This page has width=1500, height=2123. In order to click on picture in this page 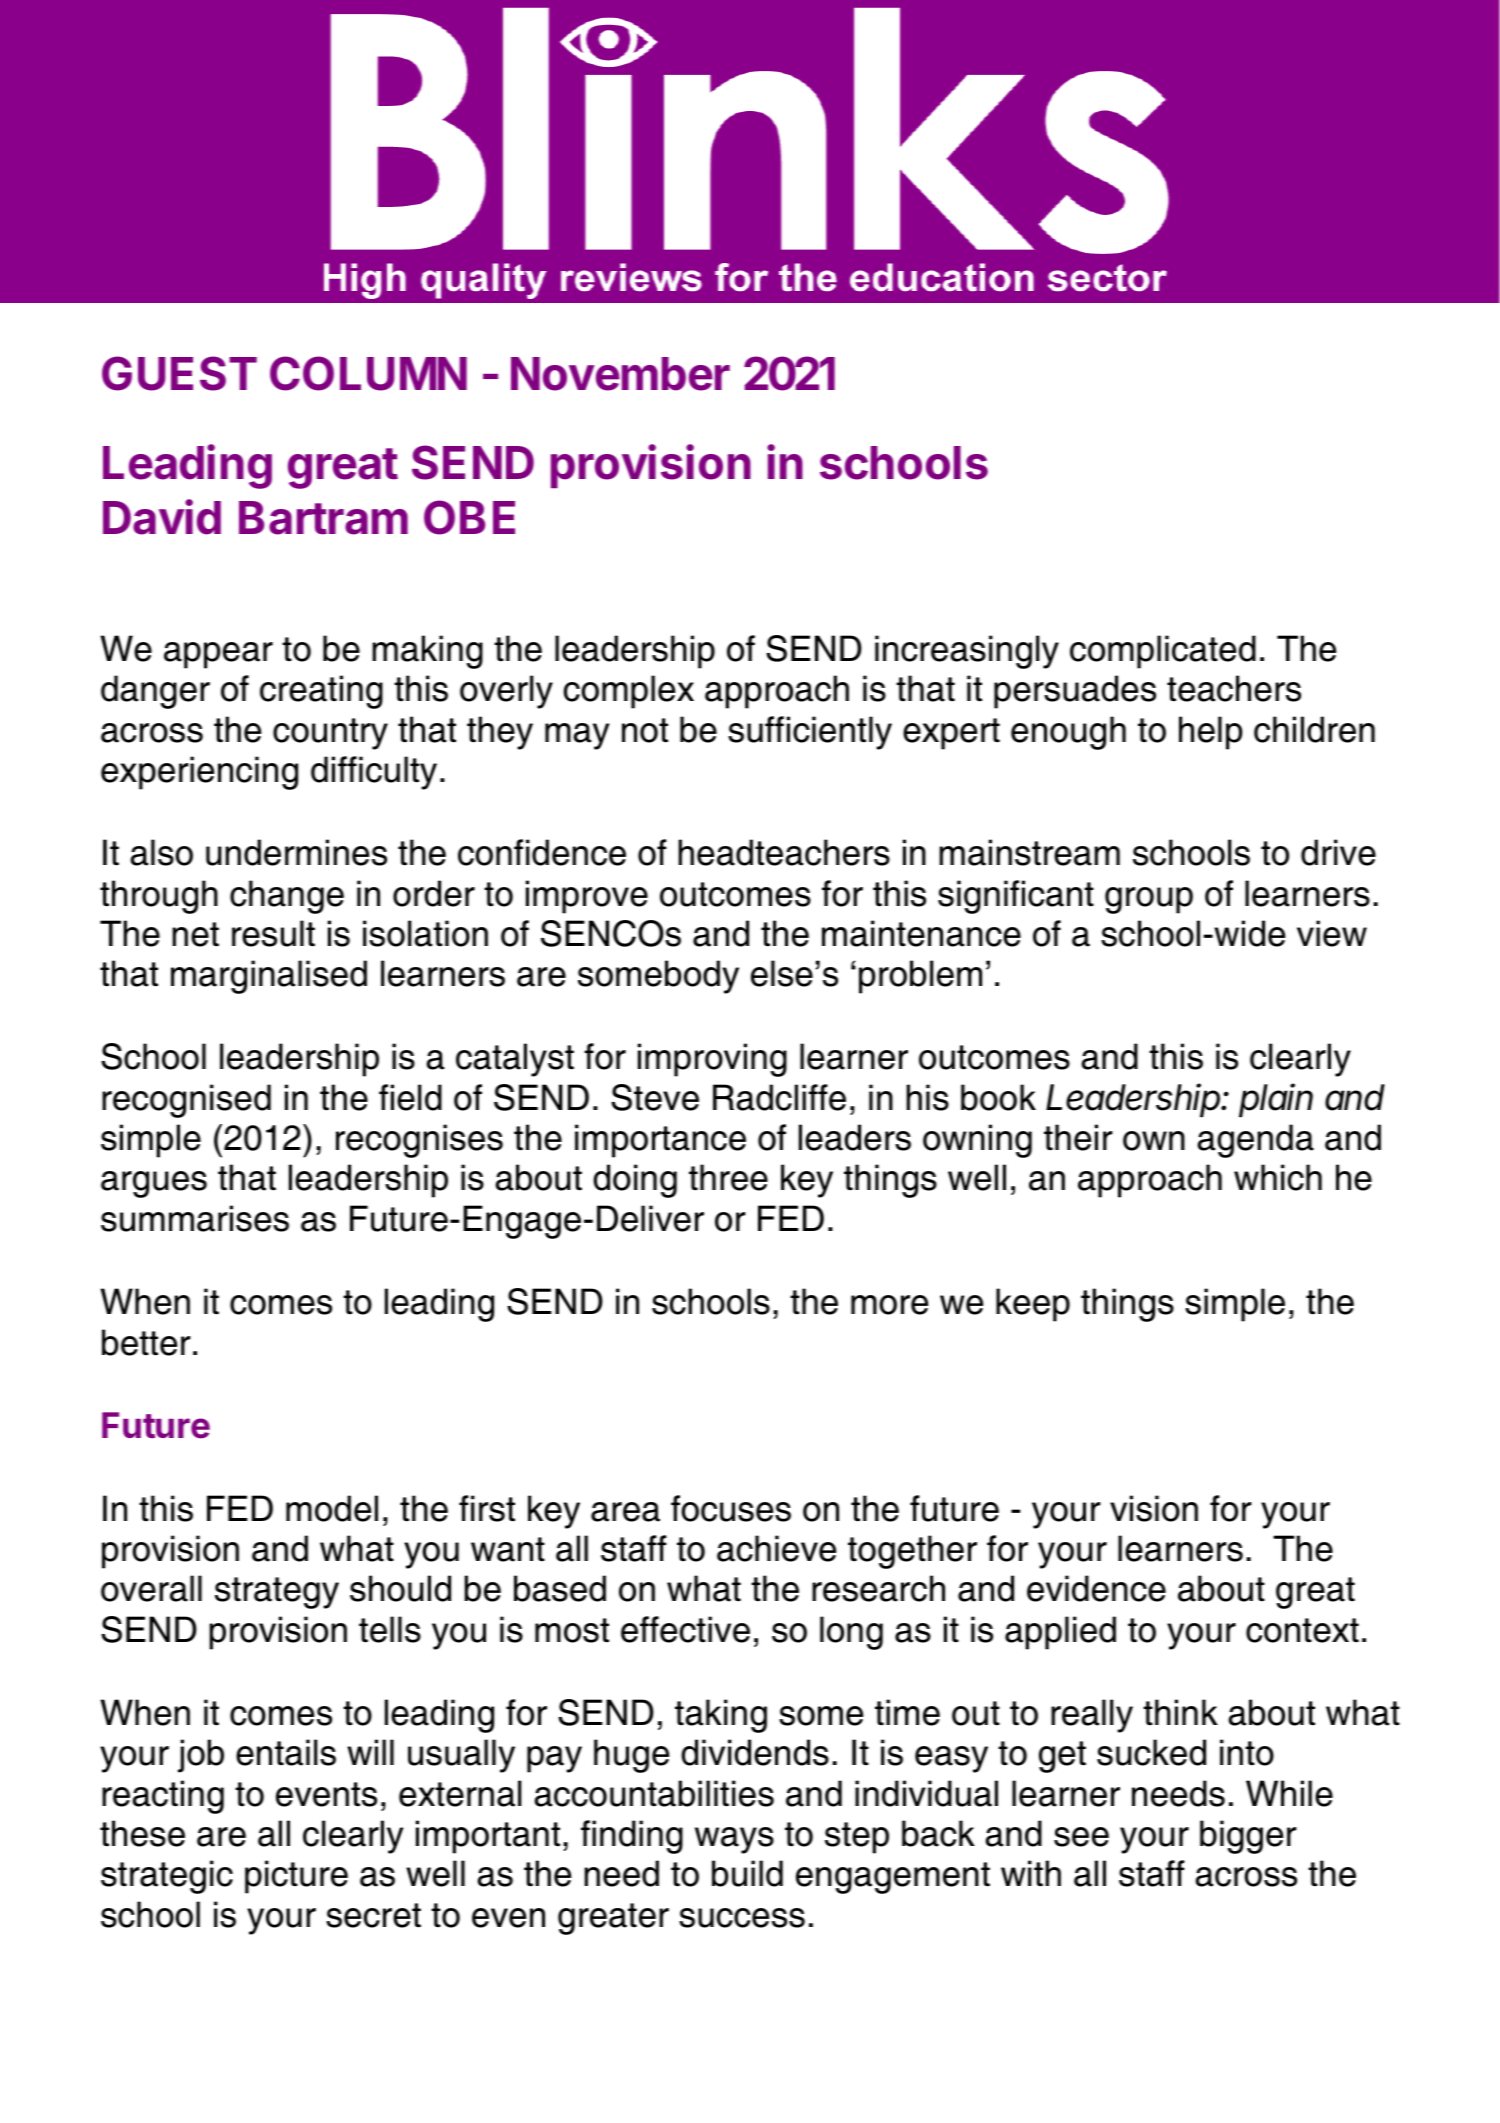, I will do `click(296, 1877)`.
